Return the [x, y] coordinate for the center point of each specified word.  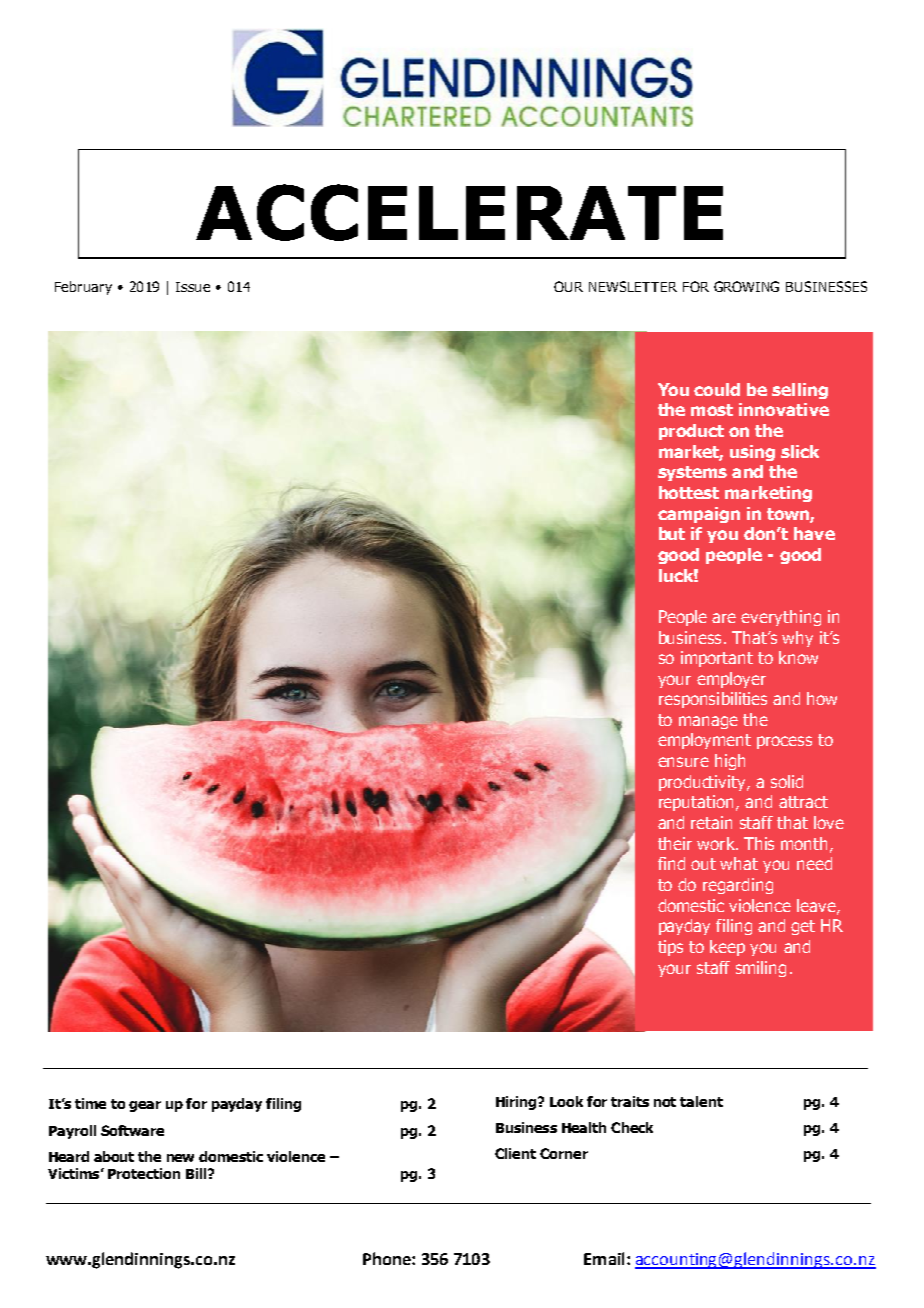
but [672, 533]
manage [708, 722]
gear [145, 1106]
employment [704, 741]
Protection [144, 1173]
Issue [193, 287]
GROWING [746, 286]
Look [566, 1101]
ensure [683, 762]
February [83, 288]
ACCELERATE [459, 212]
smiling [761, 969]
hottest [689, 492]
